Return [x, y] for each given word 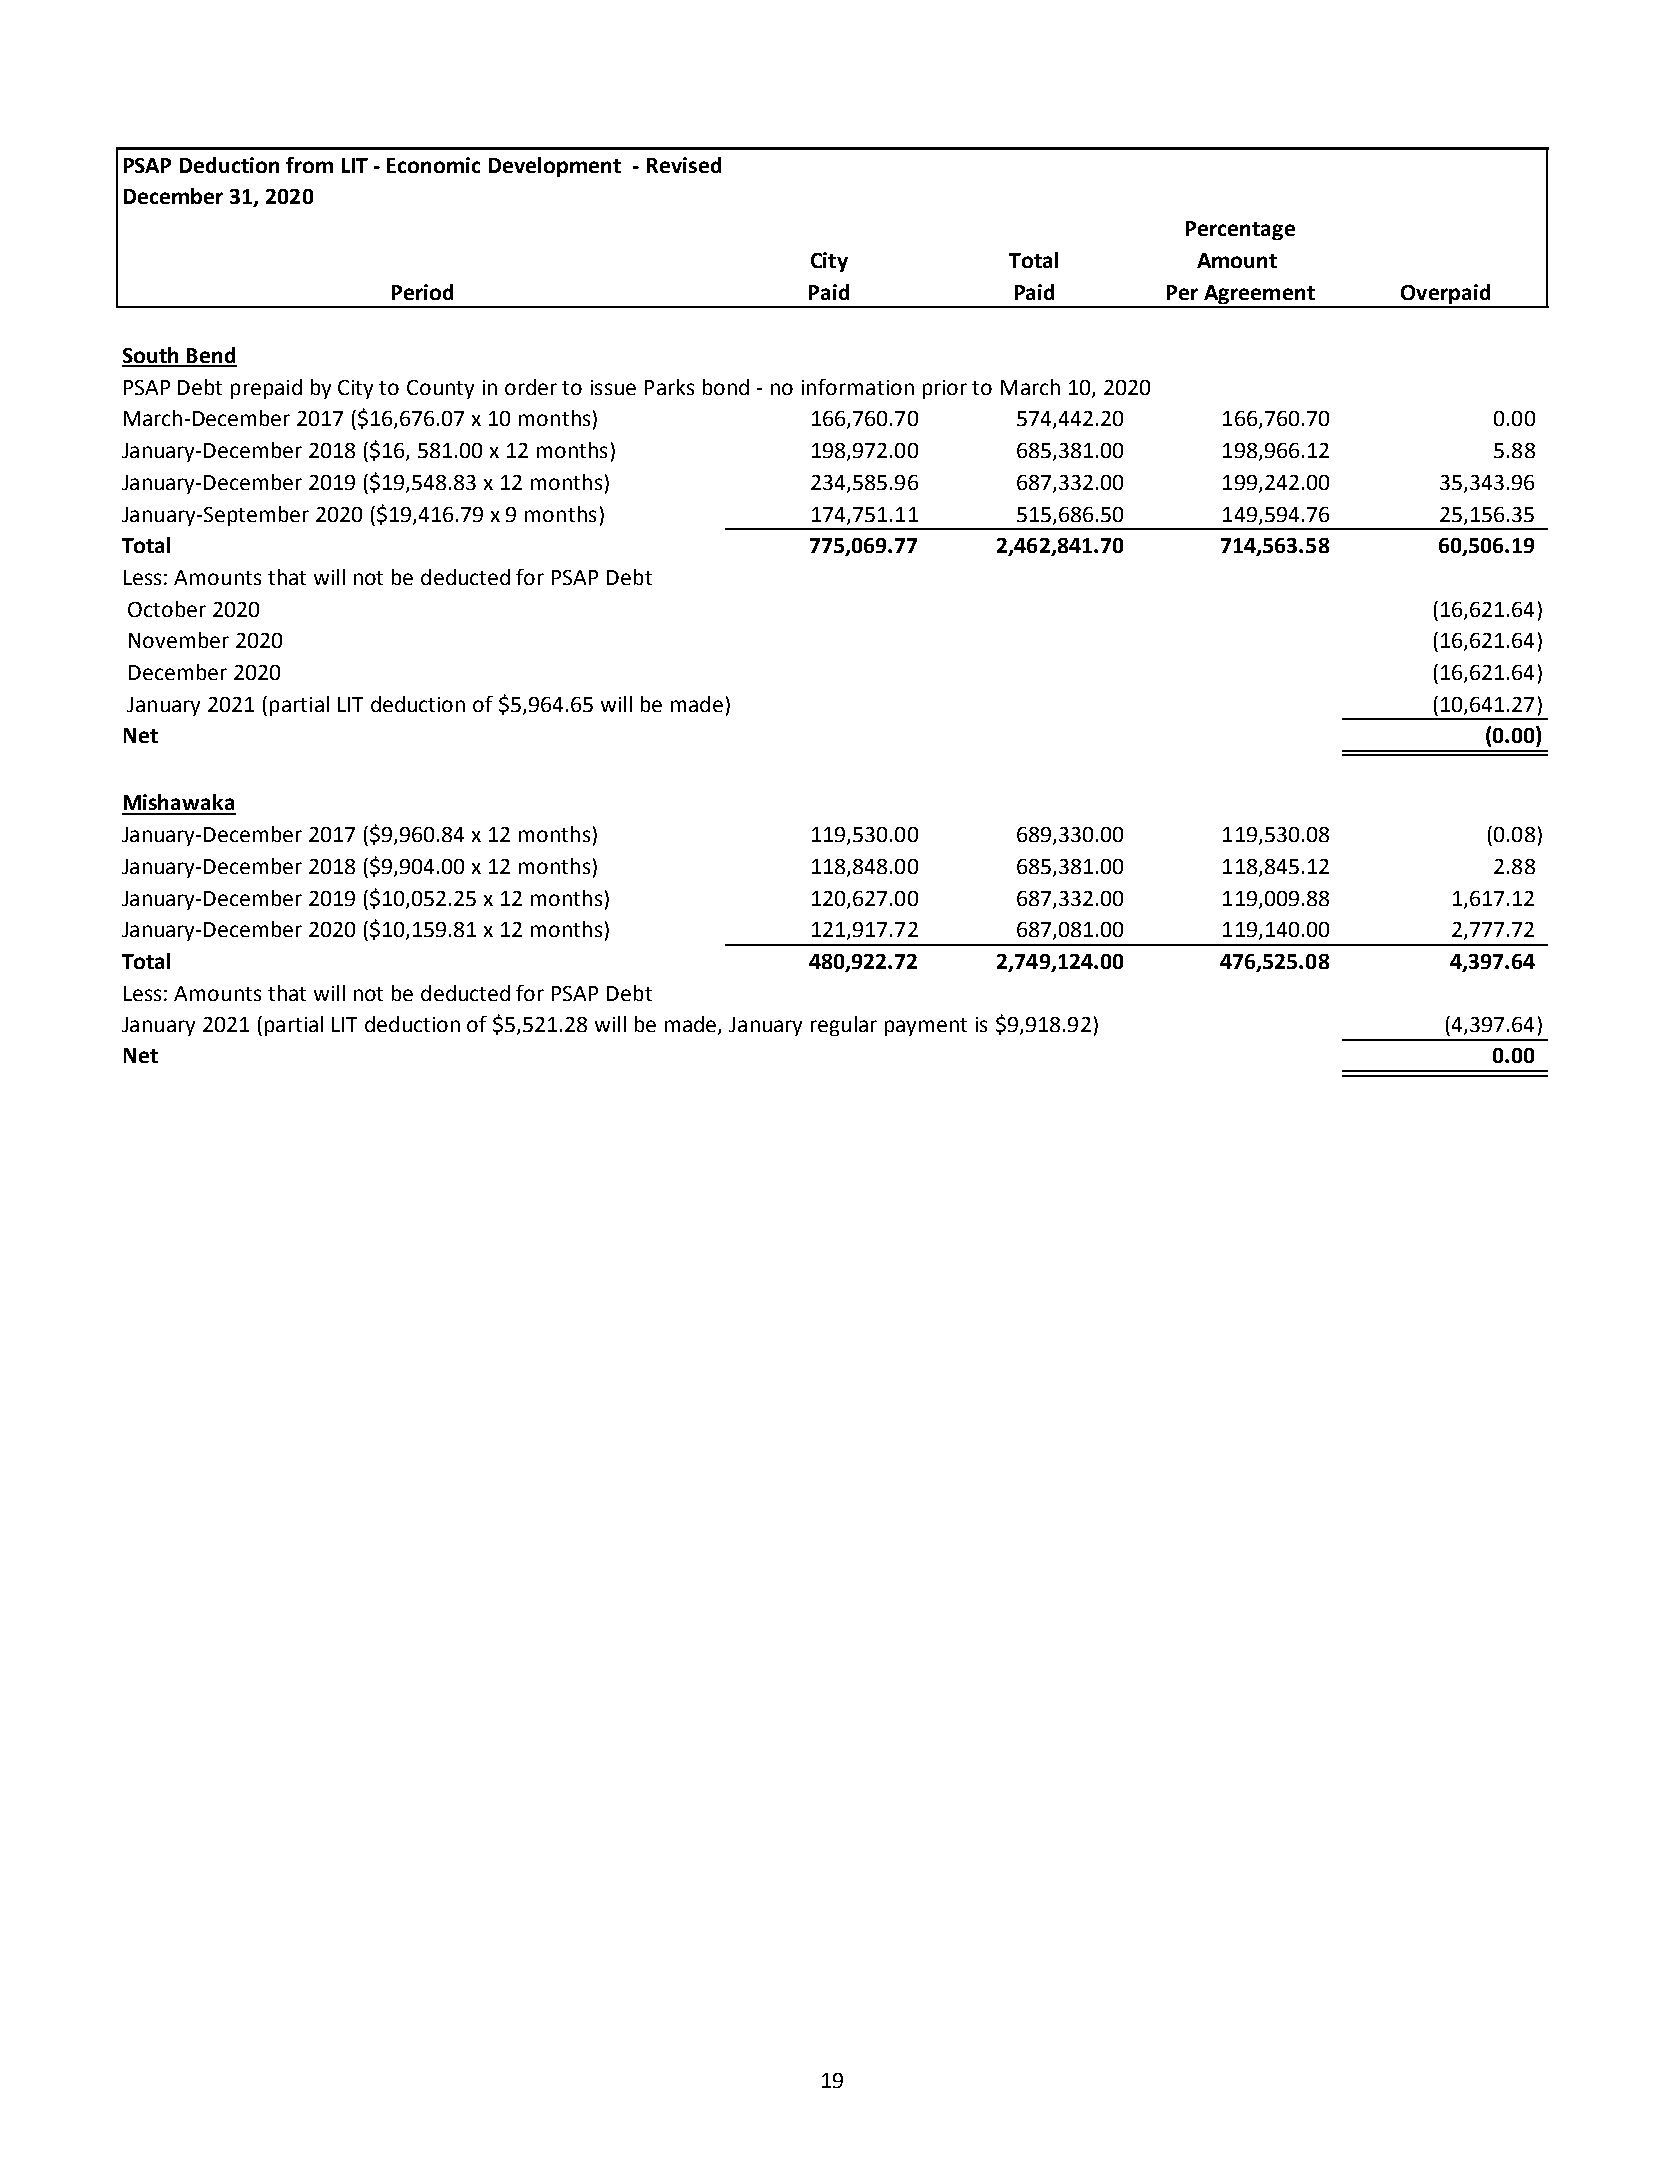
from [309, 165]
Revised [684, 165]
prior [945, 389]
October [167, 609]
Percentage [1240, 230]
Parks [669, 387]
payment [926, 1027]
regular [844, 1026]
